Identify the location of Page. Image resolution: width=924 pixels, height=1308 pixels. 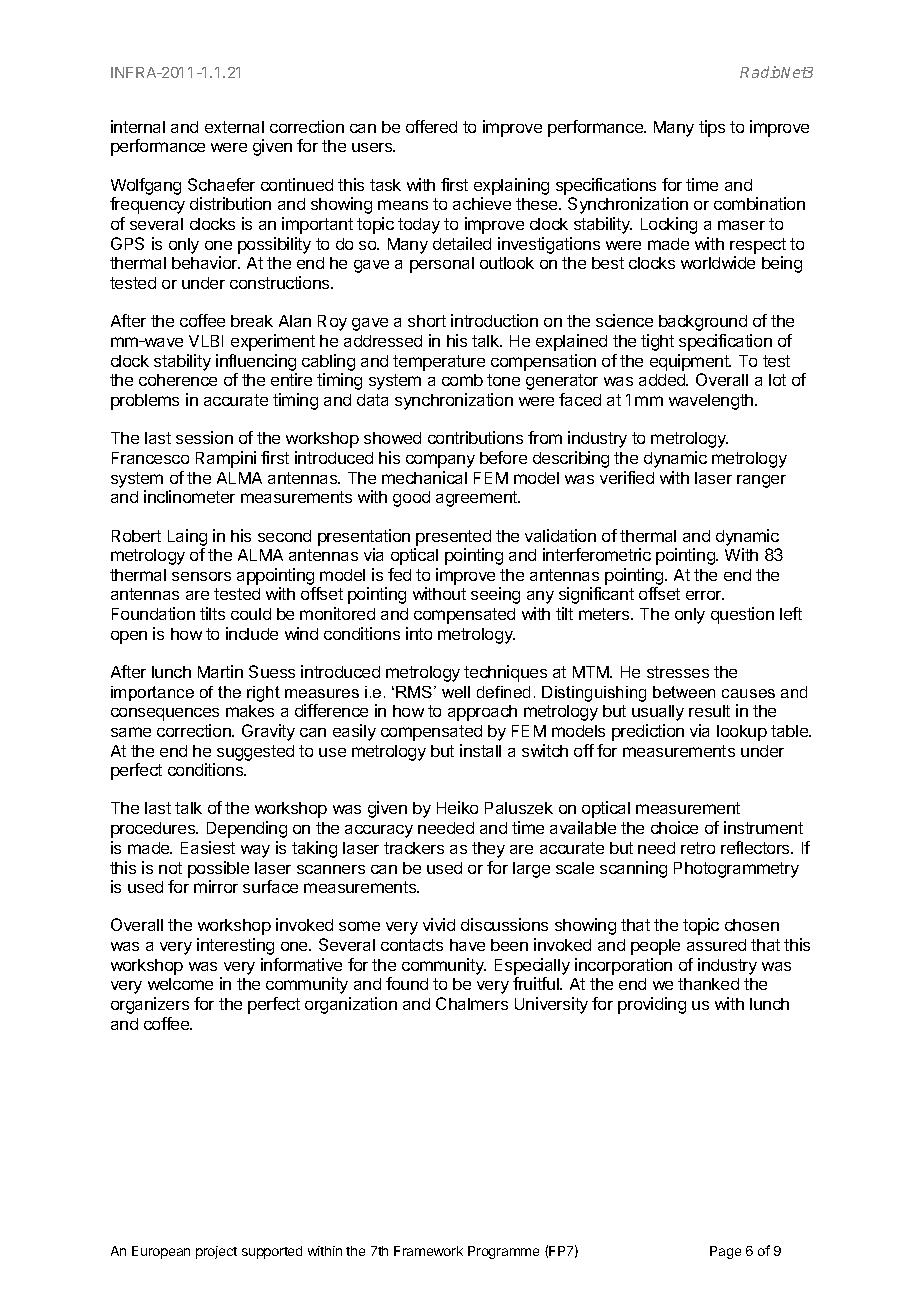
(725, 1252).
